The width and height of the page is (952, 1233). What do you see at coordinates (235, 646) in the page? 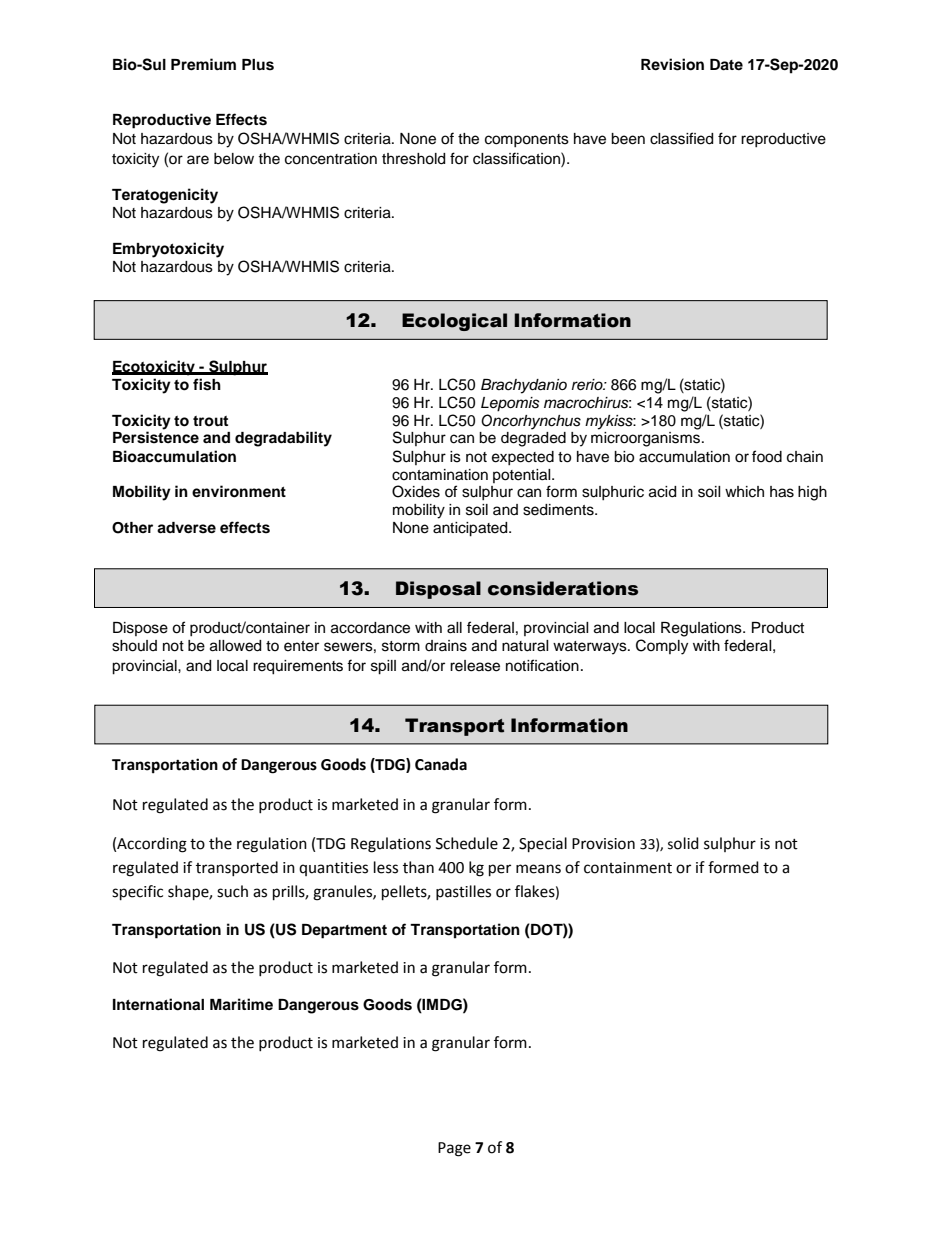
I see `allowed` at bounding box center [235, 646].
